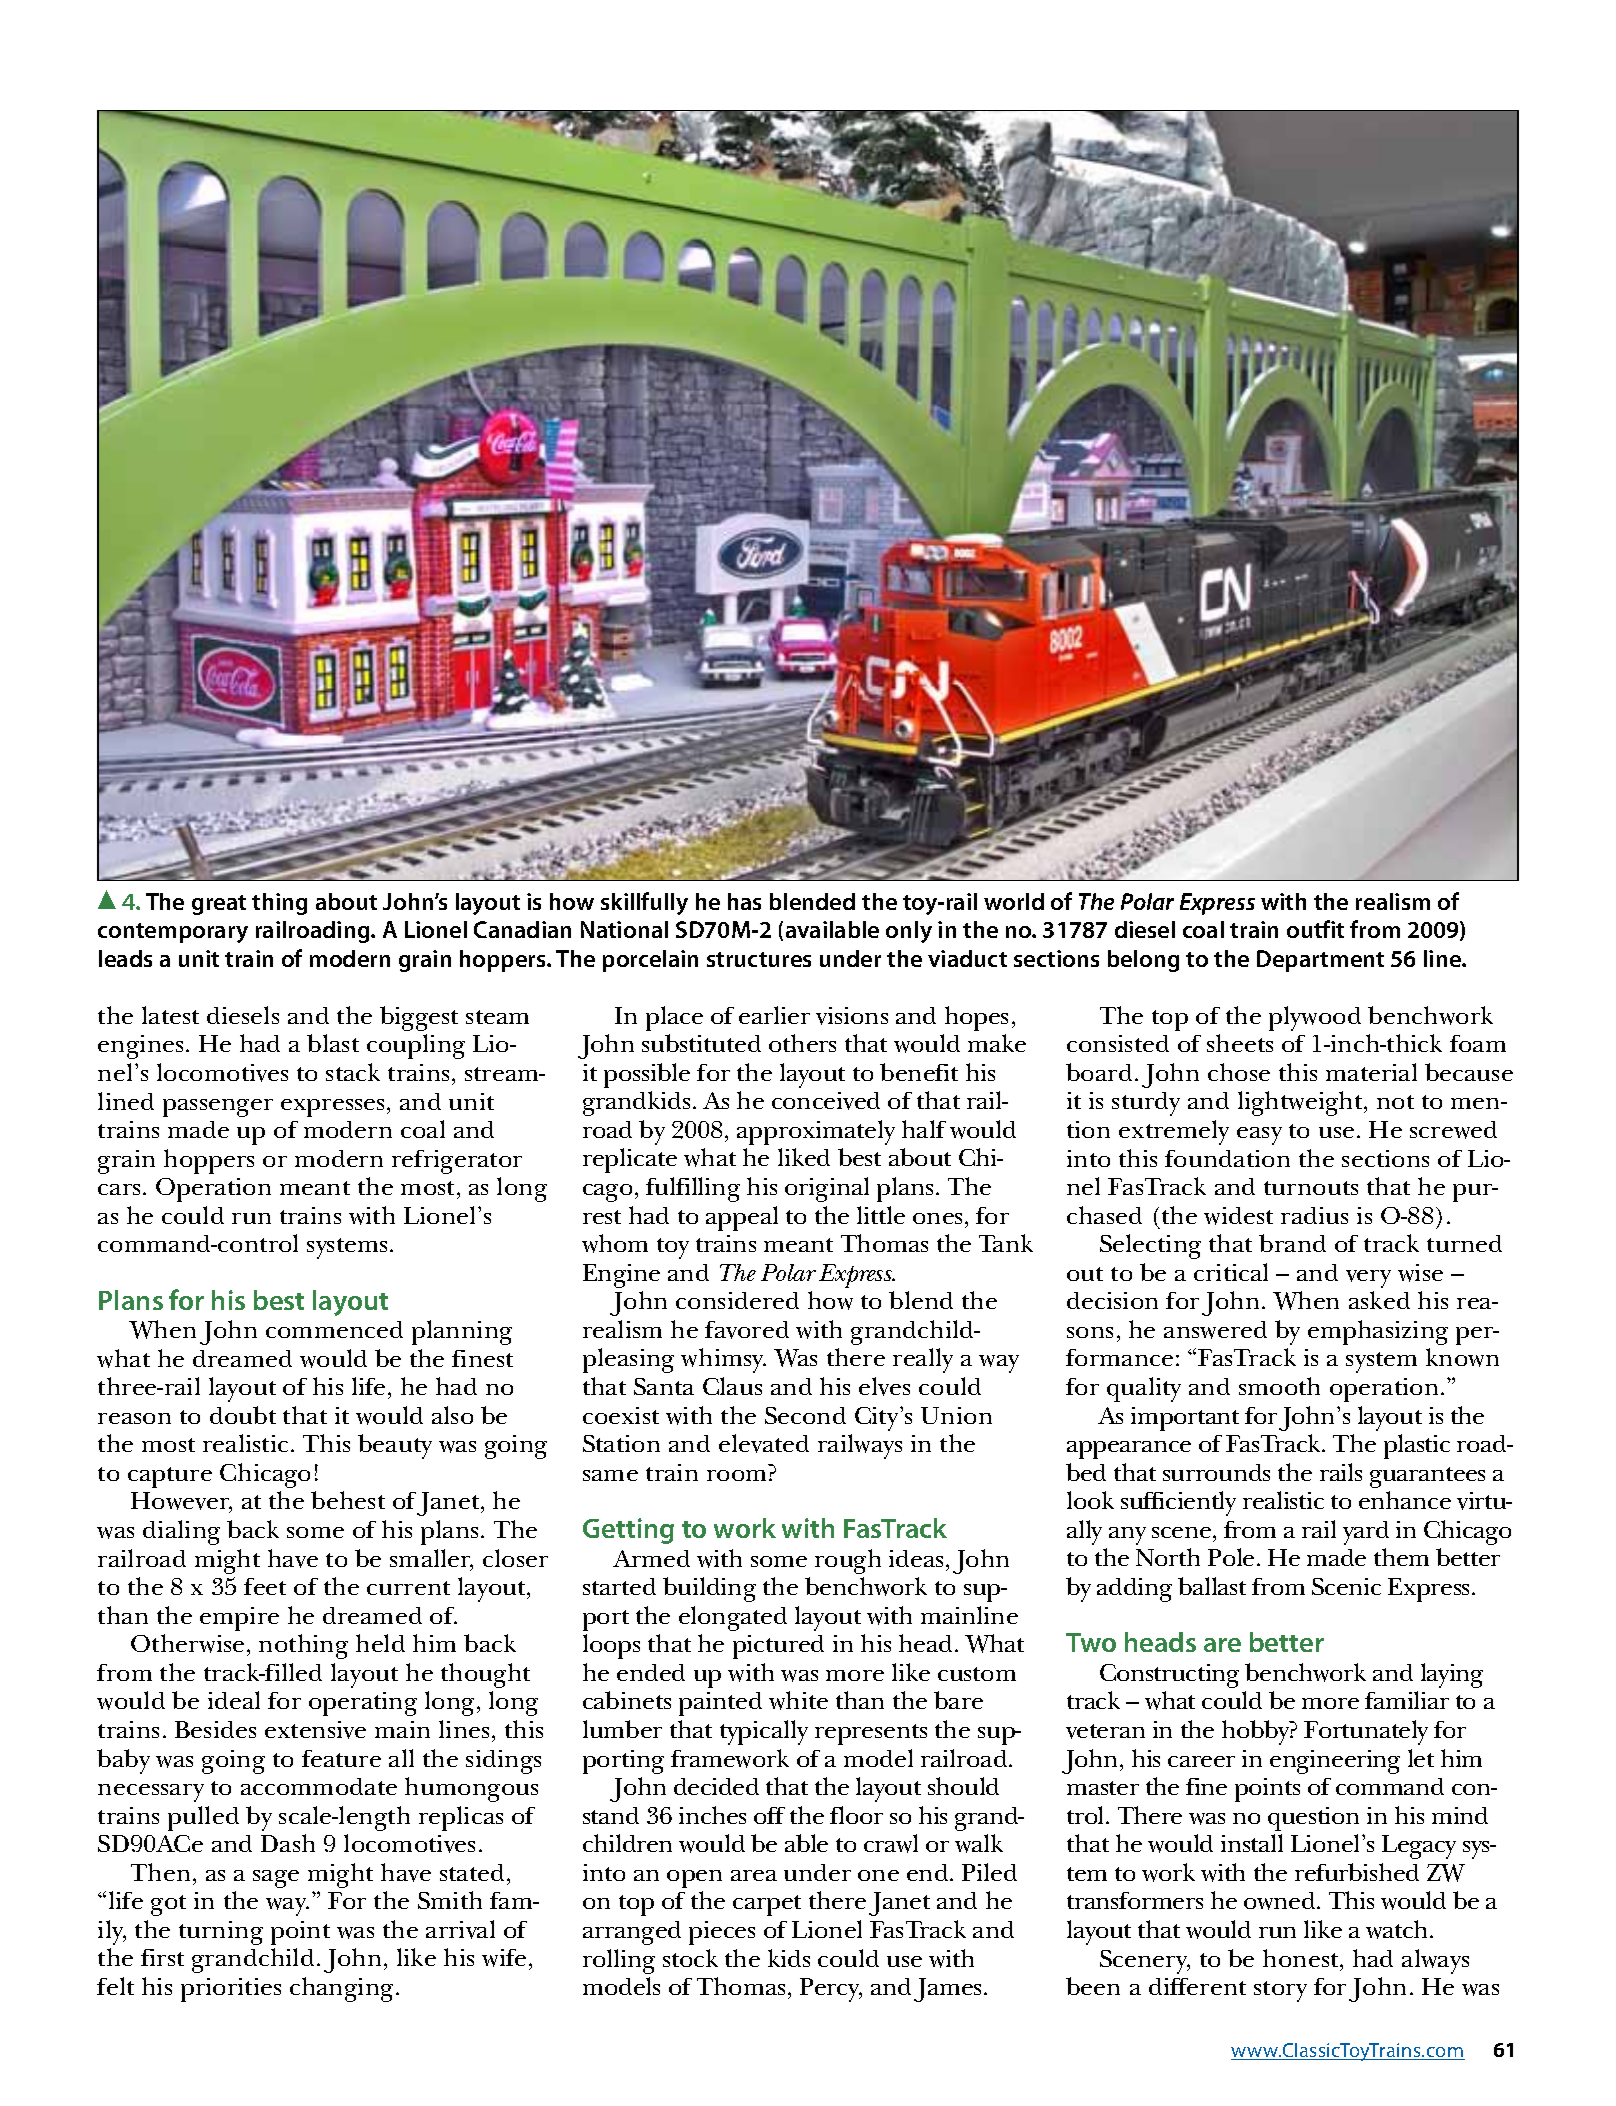 Image resolution: width=1616 pixels, height=2106 pixels. I want to click on Scenic, so click(1346, 1586).
